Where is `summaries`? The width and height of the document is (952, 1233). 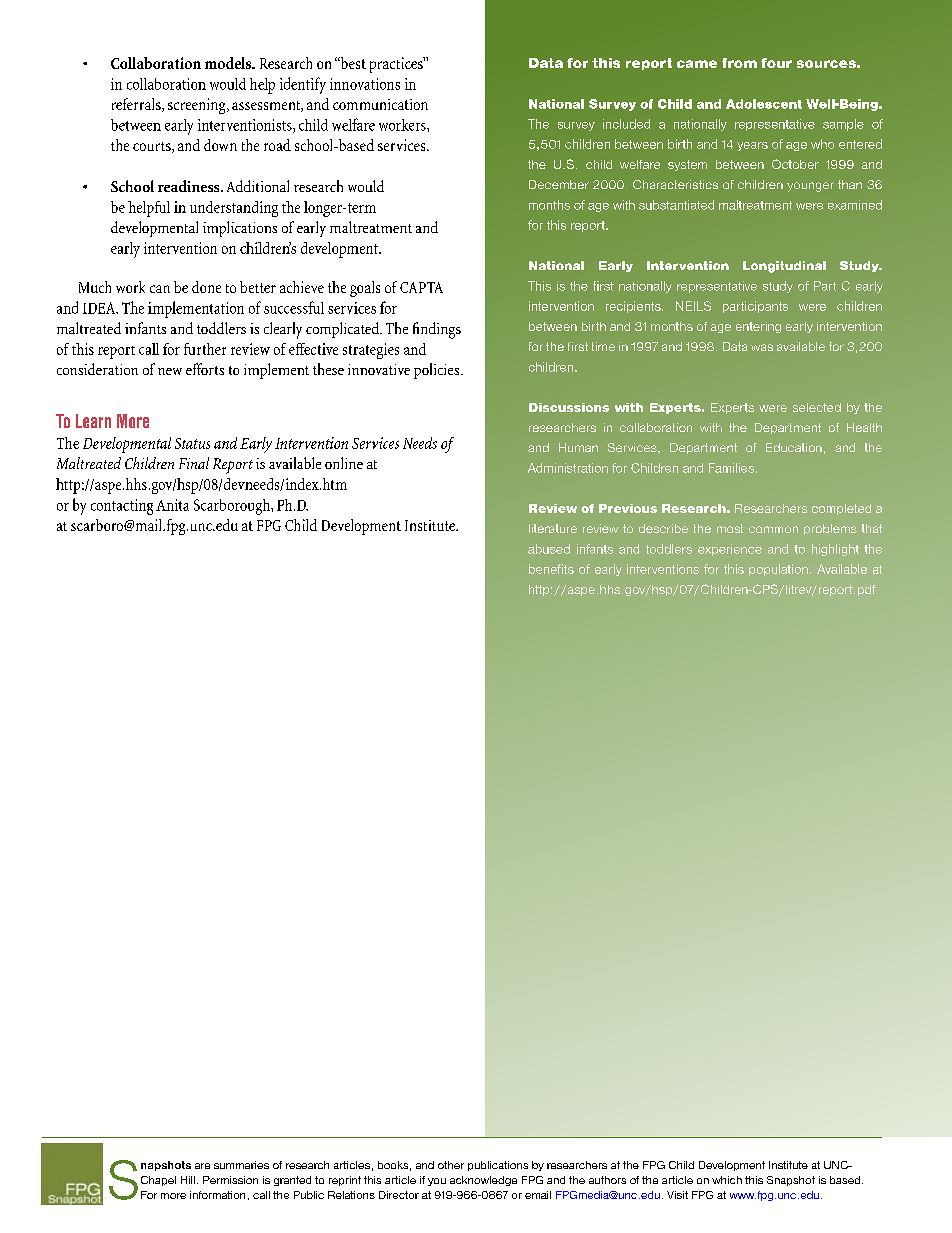
summaries is located at coordinates (241, 1165).
